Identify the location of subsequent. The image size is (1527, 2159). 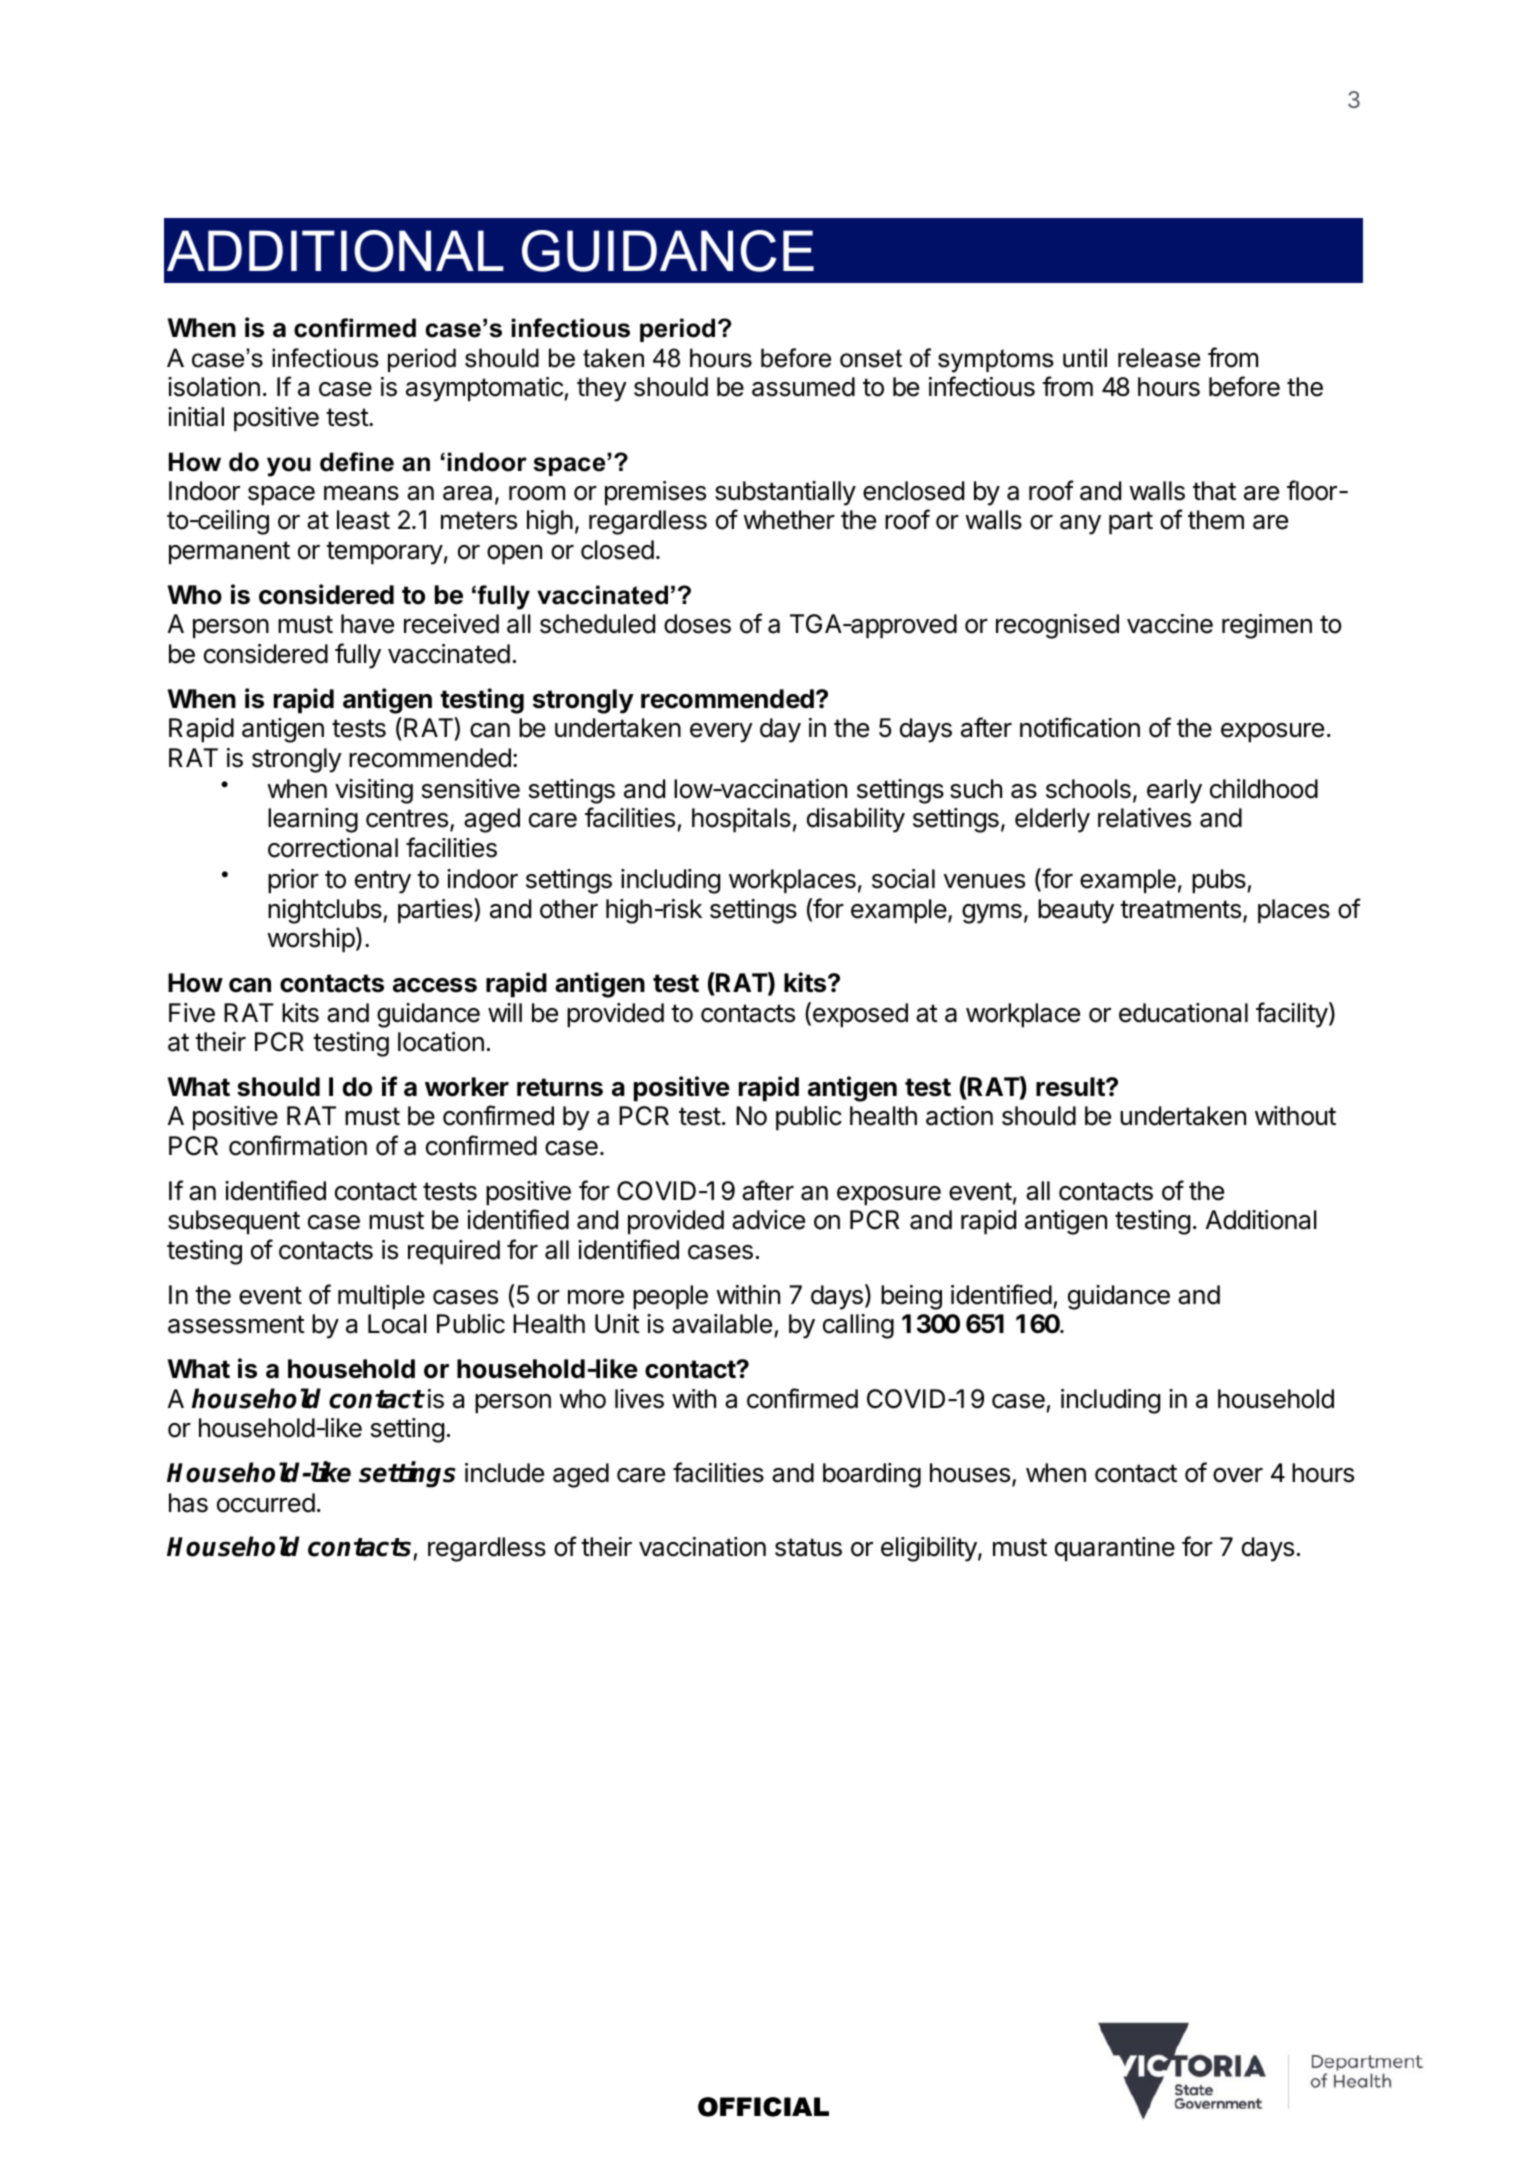
(234, 1222).
